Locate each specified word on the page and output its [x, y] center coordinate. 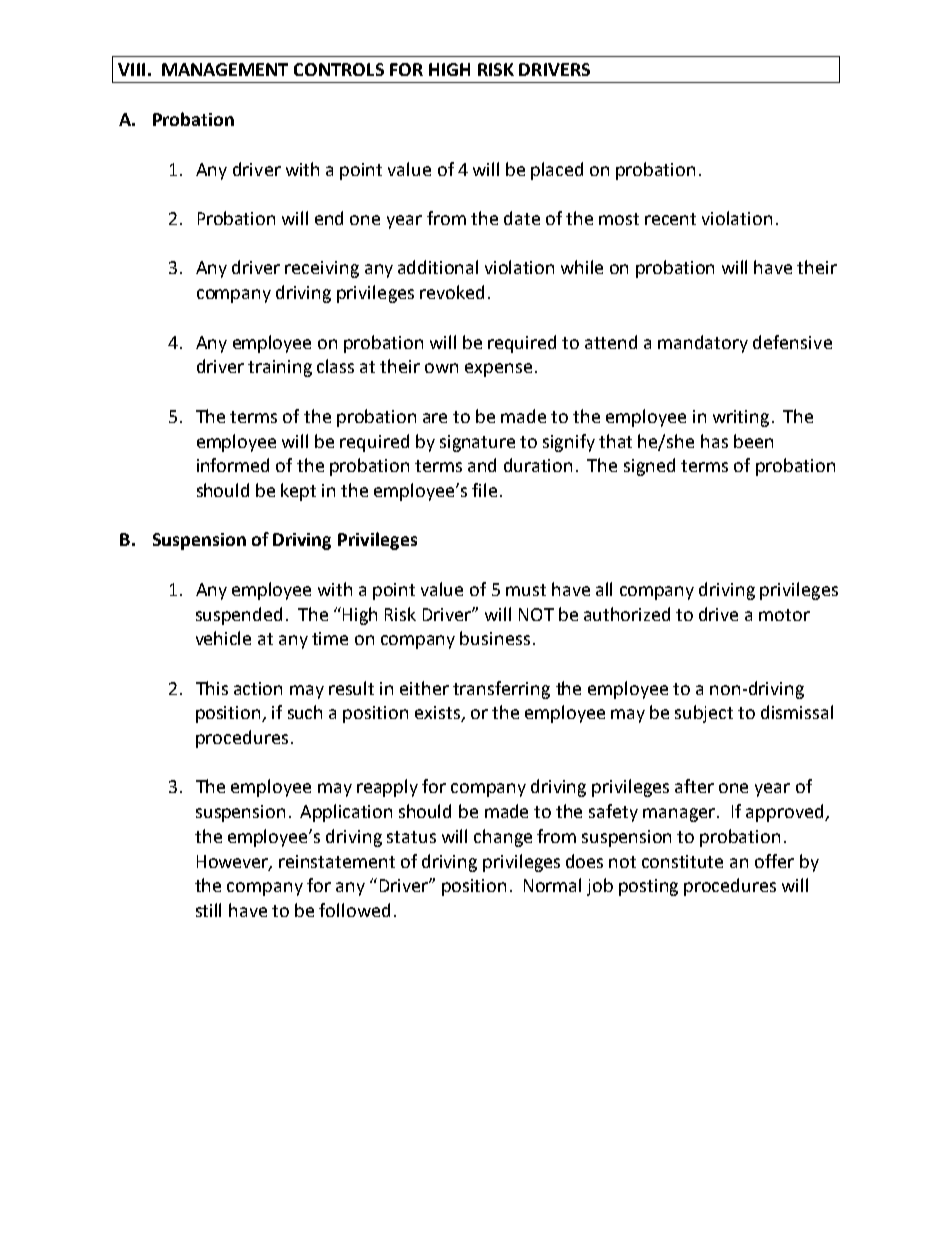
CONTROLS [339, 69]
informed [233, 465]
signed [649, 467]
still [208, 910]
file [484, 490]
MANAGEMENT [225, 69]
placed [557, 171]
